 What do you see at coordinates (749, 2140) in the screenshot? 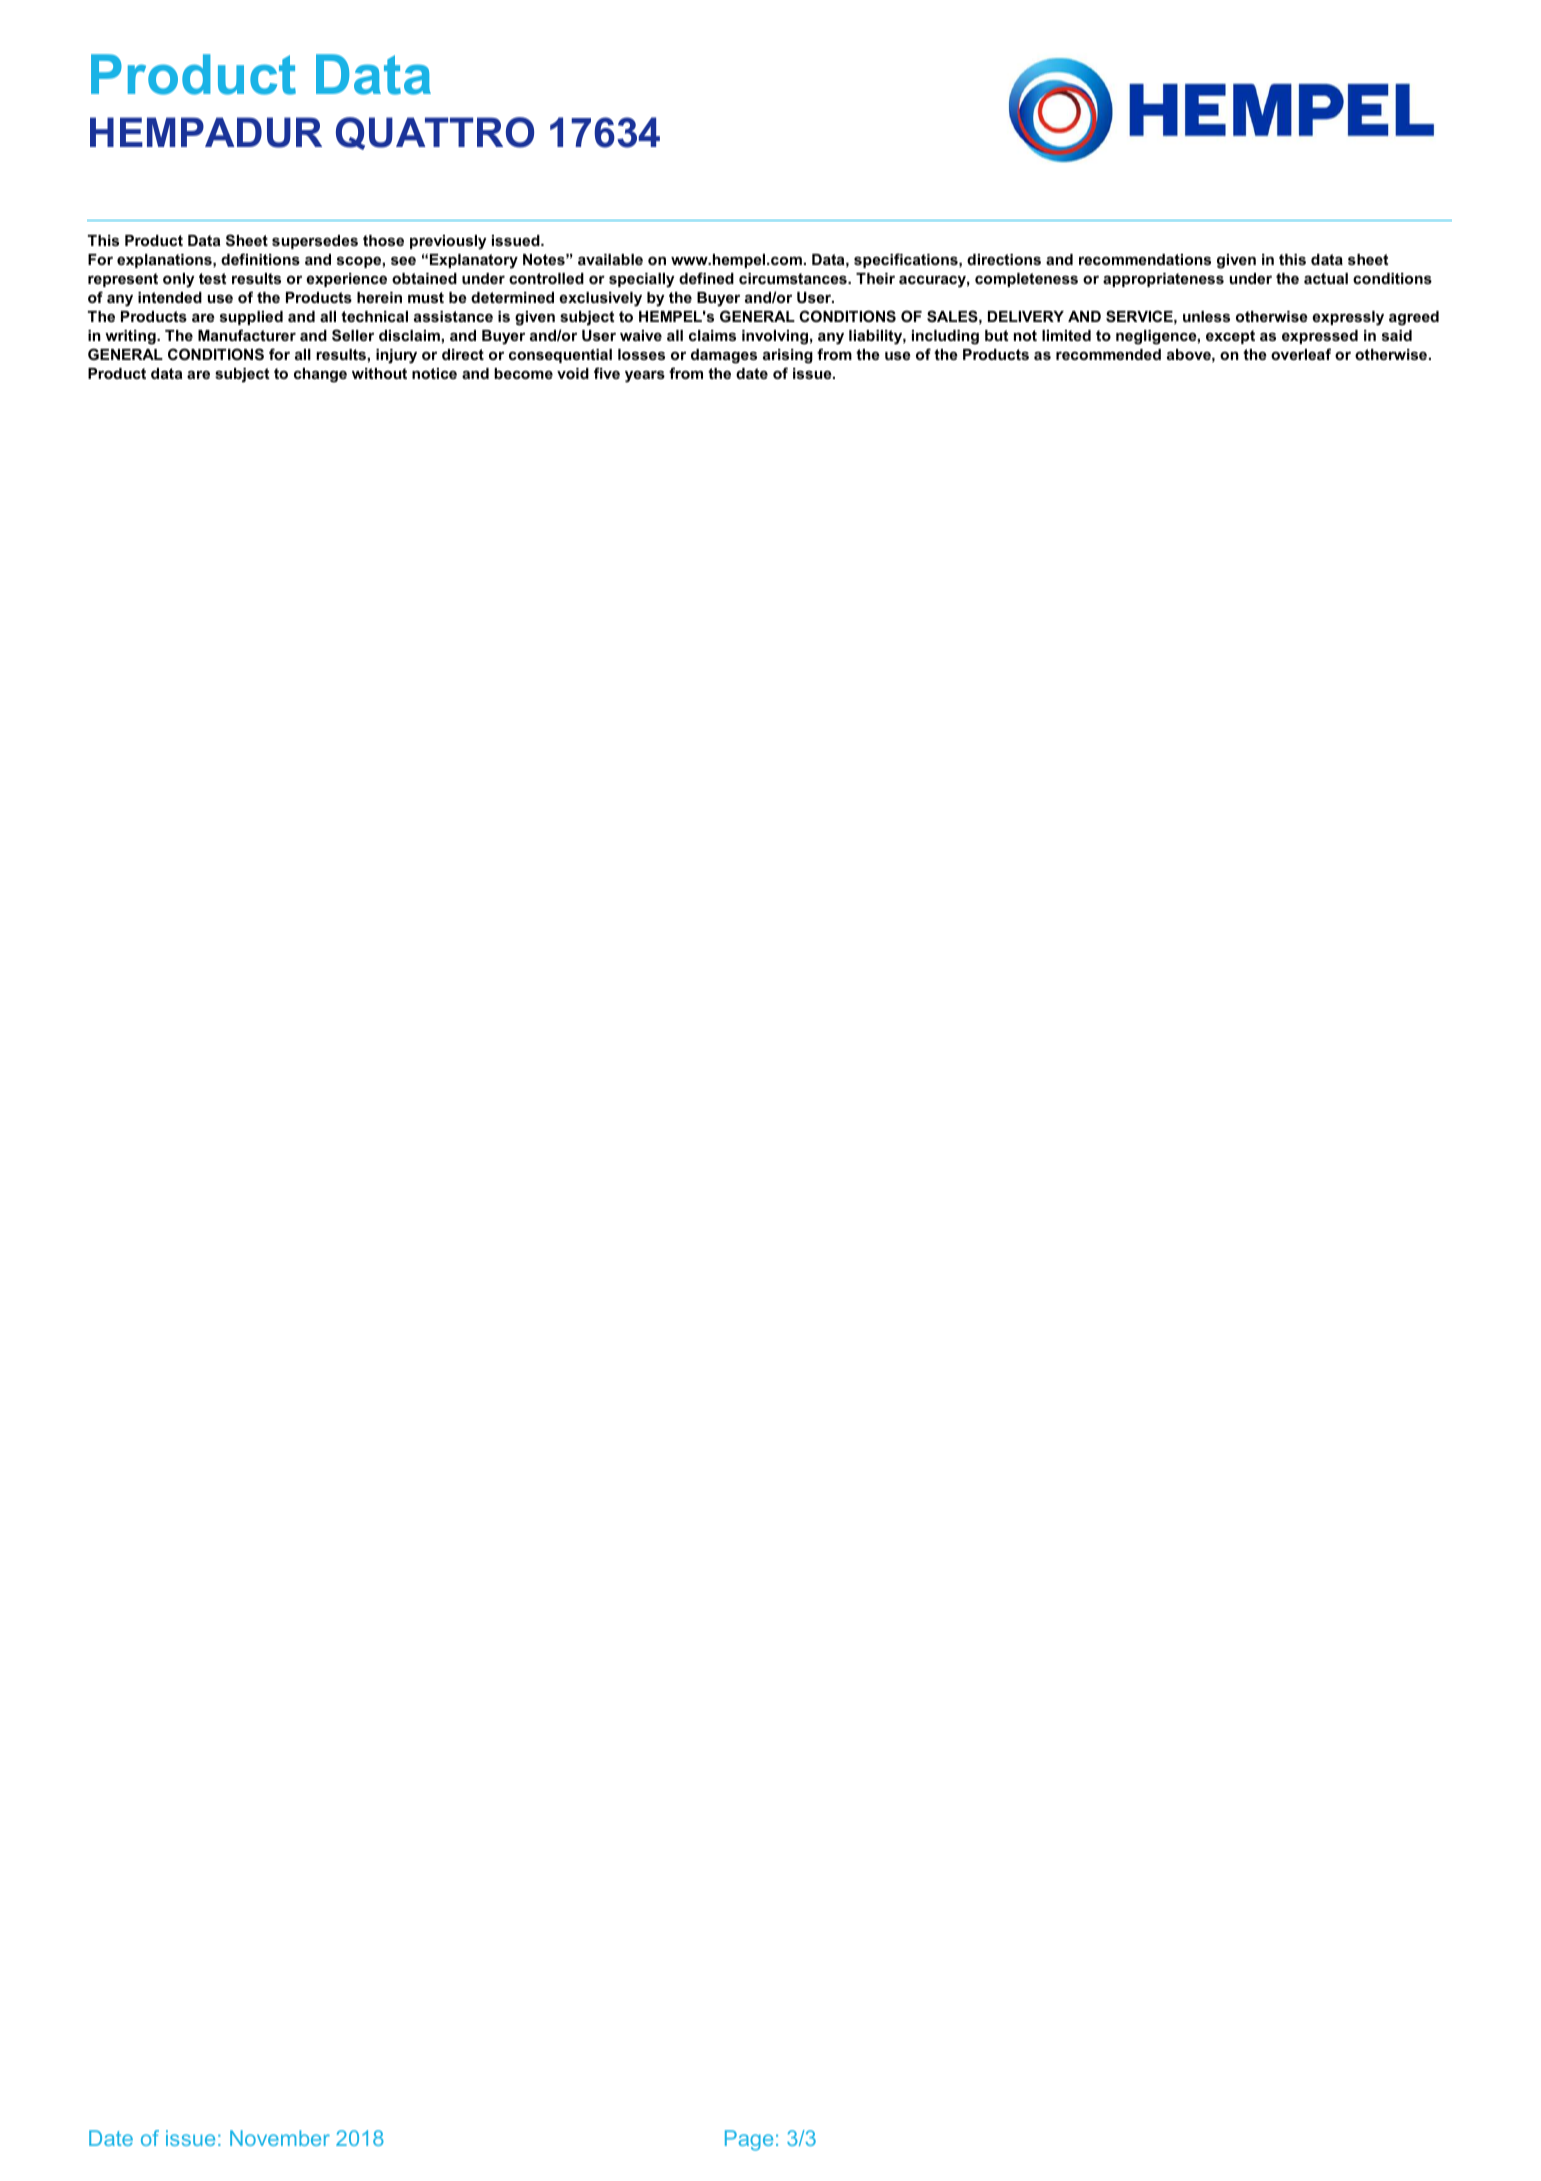
I see `Page` at bounding box center [749, 2140].
